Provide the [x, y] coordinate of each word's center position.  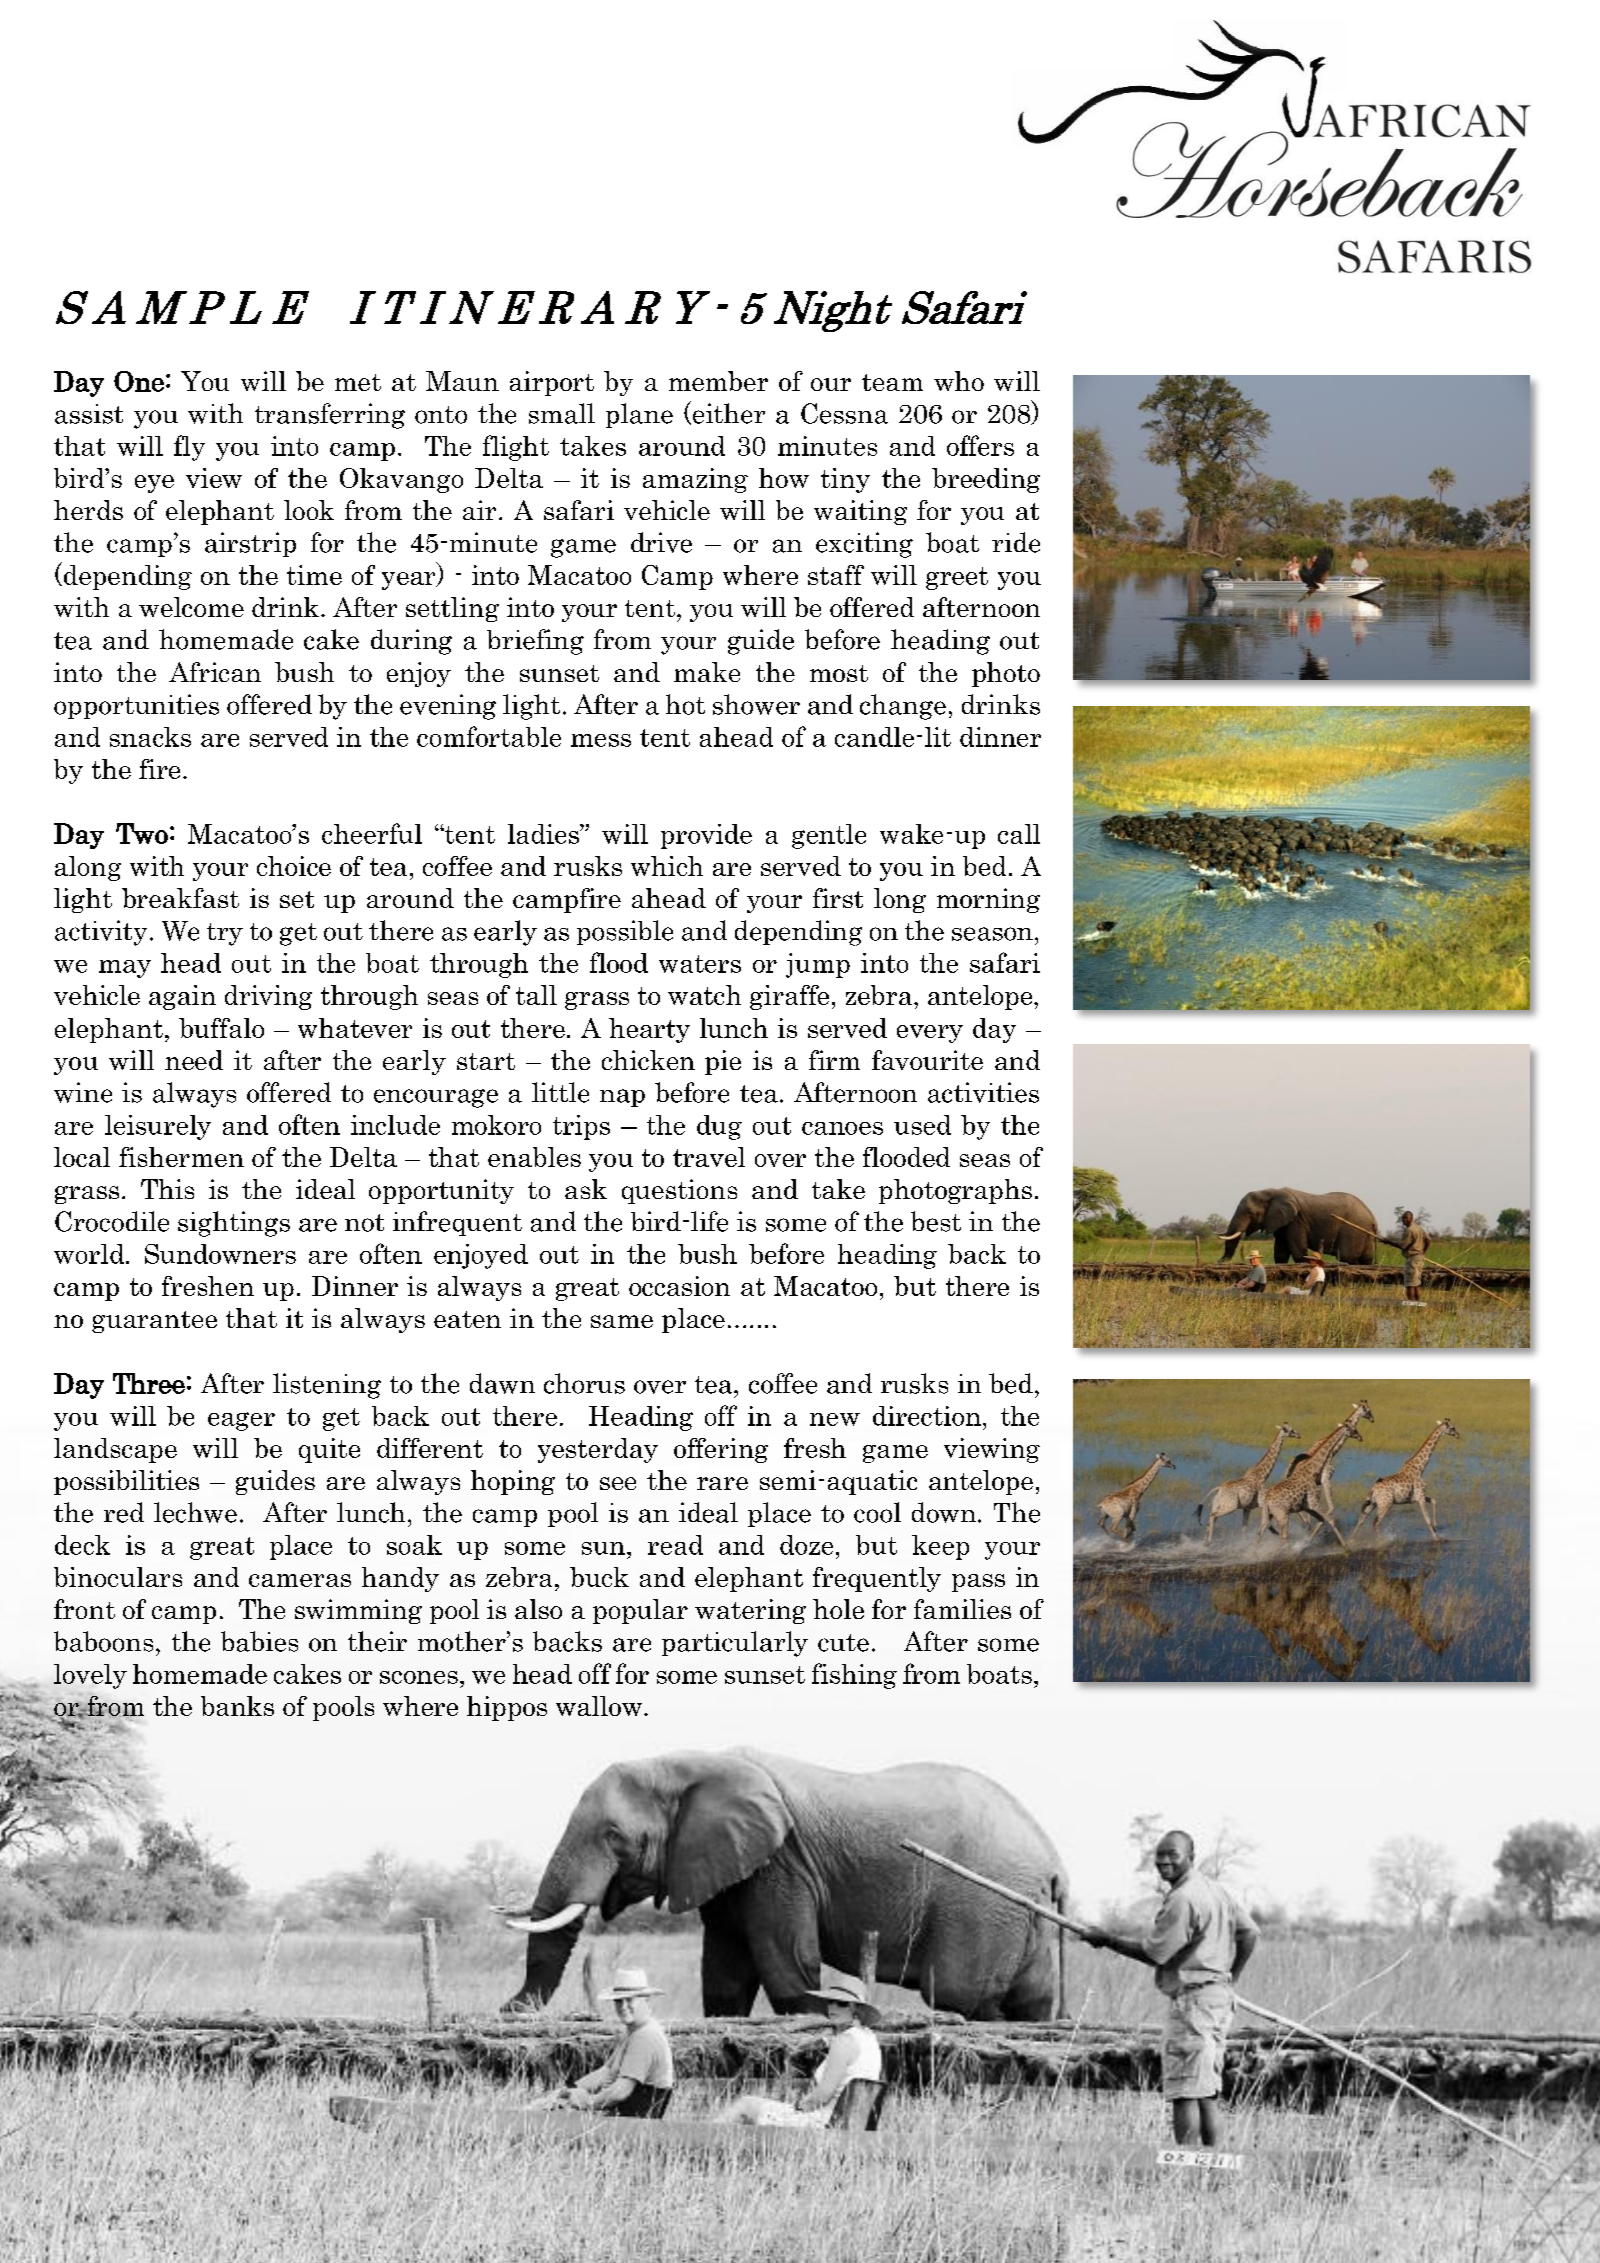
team [892, 382]
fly [189, 448]
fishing [854, 1676]
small [562, 413]
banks [237, 1706]
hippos [507, 1708]
